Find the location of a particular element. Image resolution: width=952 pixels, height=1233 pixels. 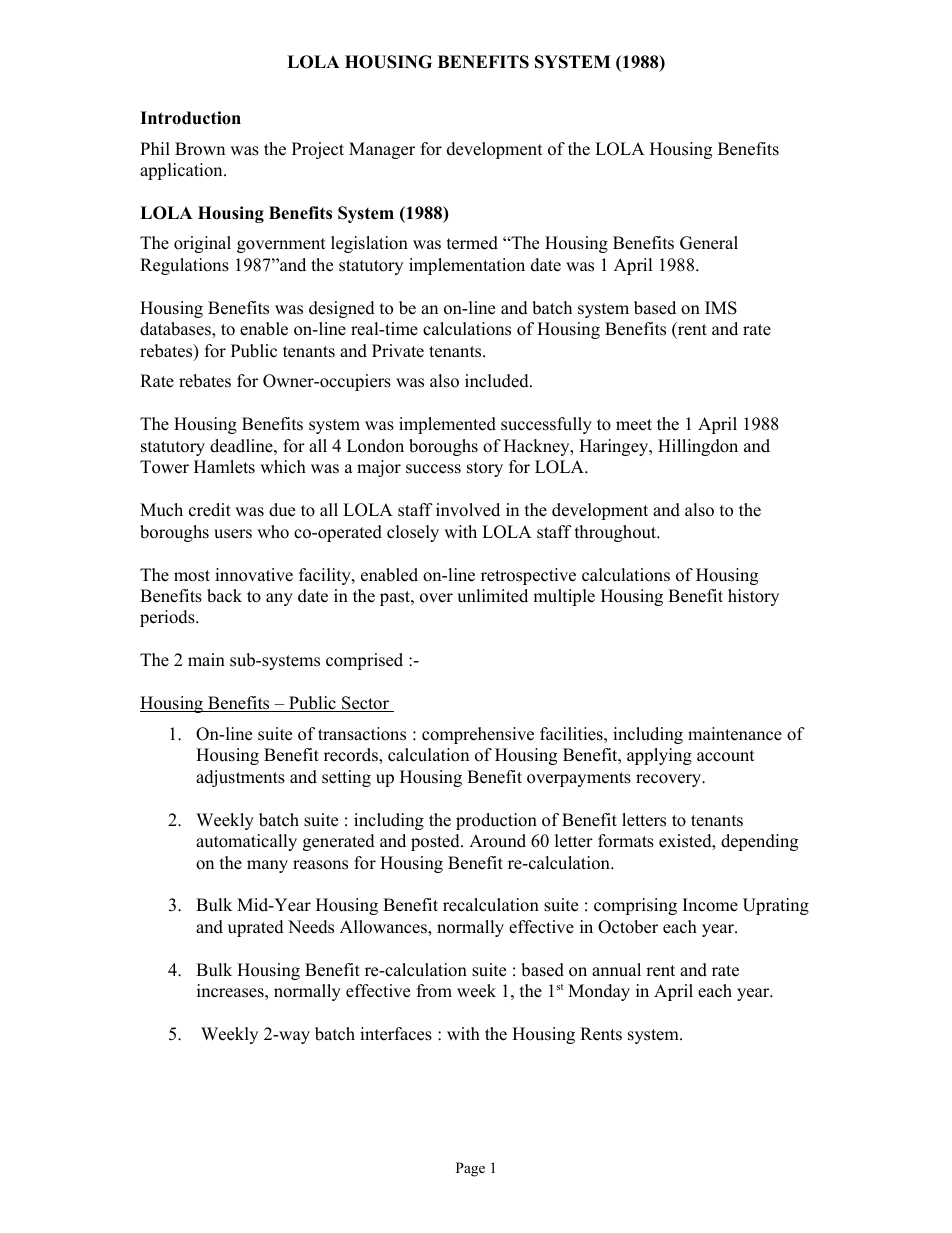

interfaces is located at coordinates (396, 1034).
